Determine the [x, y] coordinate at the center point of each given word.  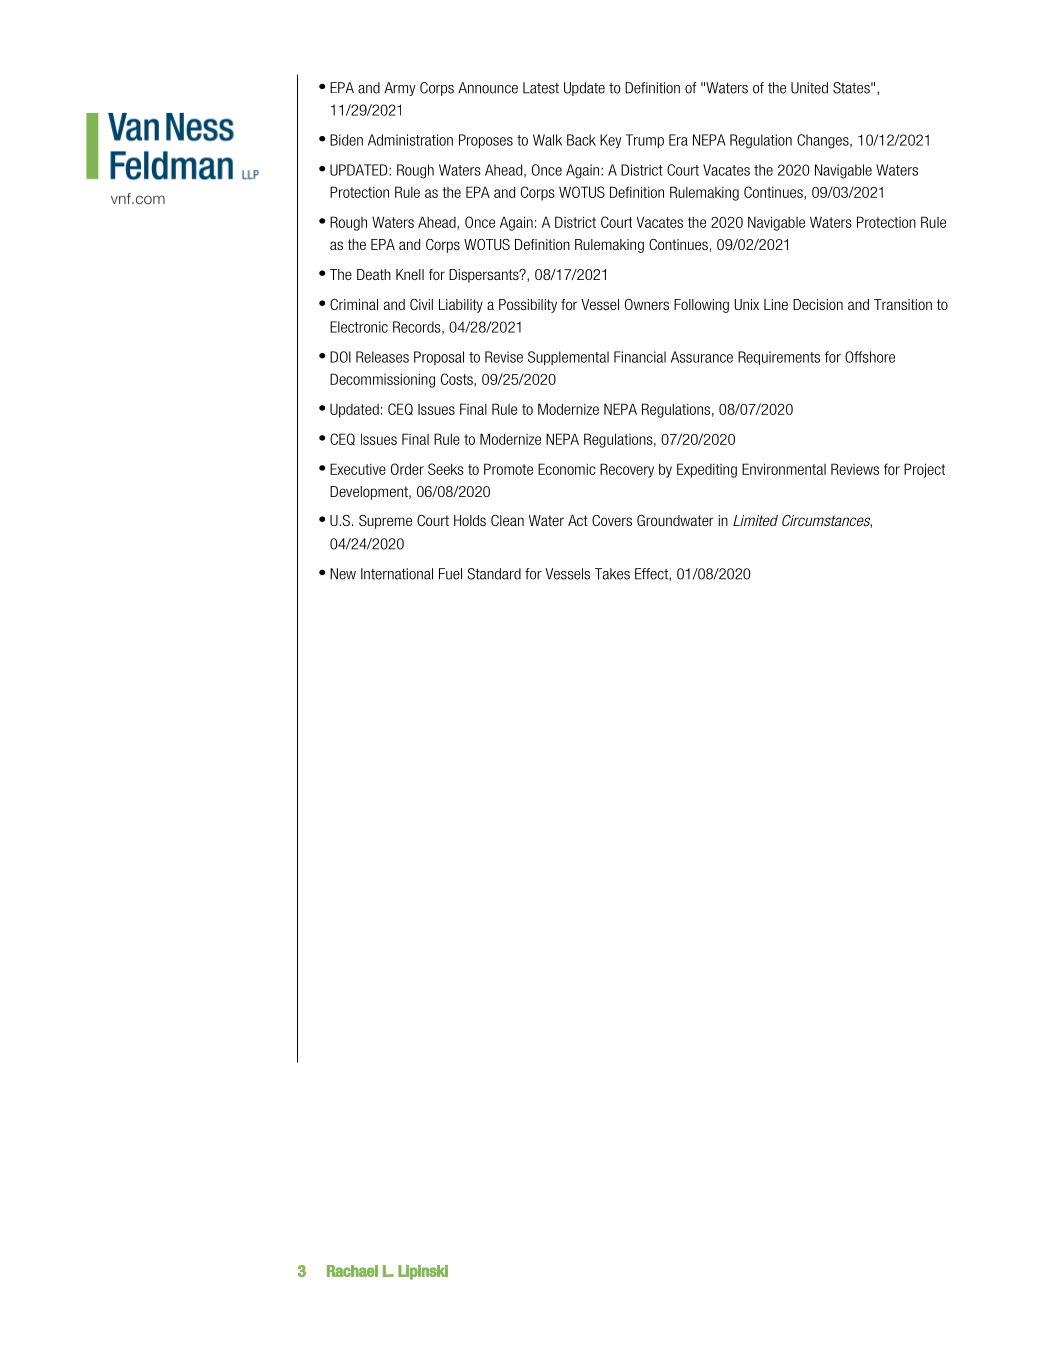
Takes [612, 574]
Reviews [855, 469]
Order [407, 469]
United [809, 88]
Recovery [627, 470]
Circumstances [827, 521]
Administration [410, 140]
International [397, 574]
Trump [645, 141]
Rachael [352, 1271]
